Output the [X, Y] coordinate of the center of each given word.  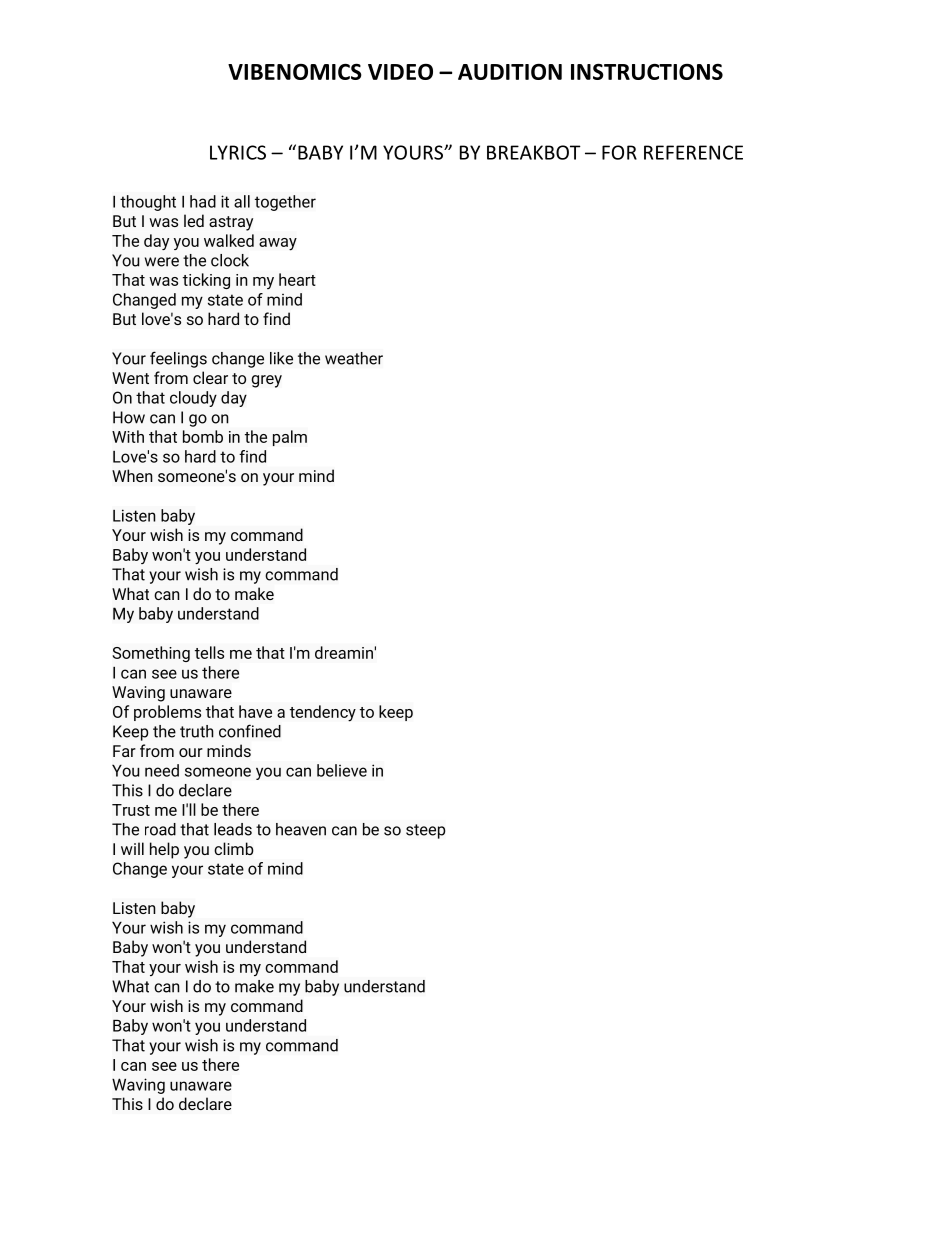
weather [354, 358]
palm [290, 438]
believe [342, 770]
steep [426, 831]
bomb [203, 436]
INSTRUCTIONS [647, 71]
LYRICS [238, 152]
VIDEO [400, 72]
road [160, 829]
